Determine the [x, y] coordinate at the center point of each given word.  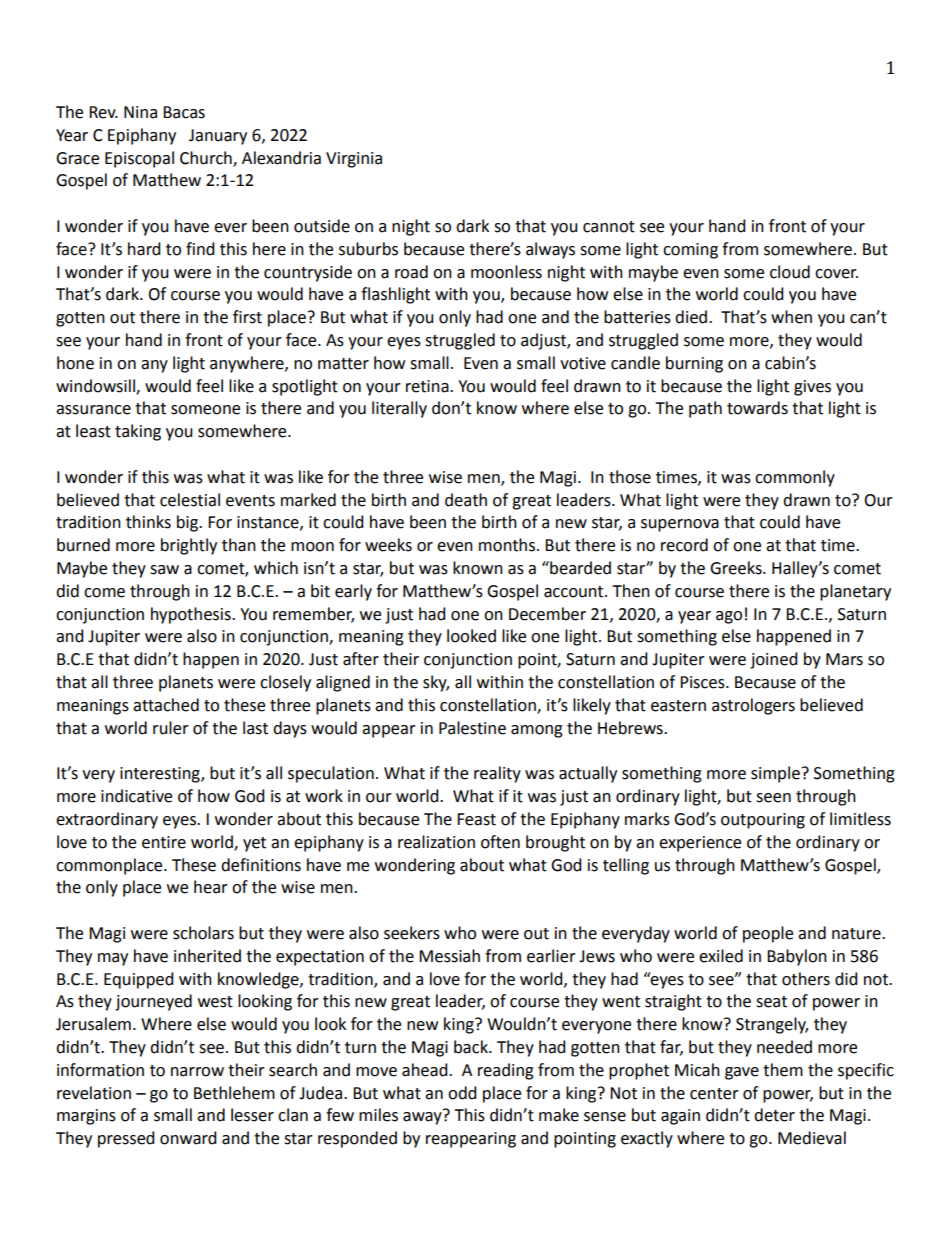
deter [774, 1115]
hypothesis [192, 615]
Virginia [354, 160]
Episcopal [139, 159]
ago [729, 617]
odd [462, 1093]
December [547, 614]
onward [188, 1138]
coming [690, 251]
